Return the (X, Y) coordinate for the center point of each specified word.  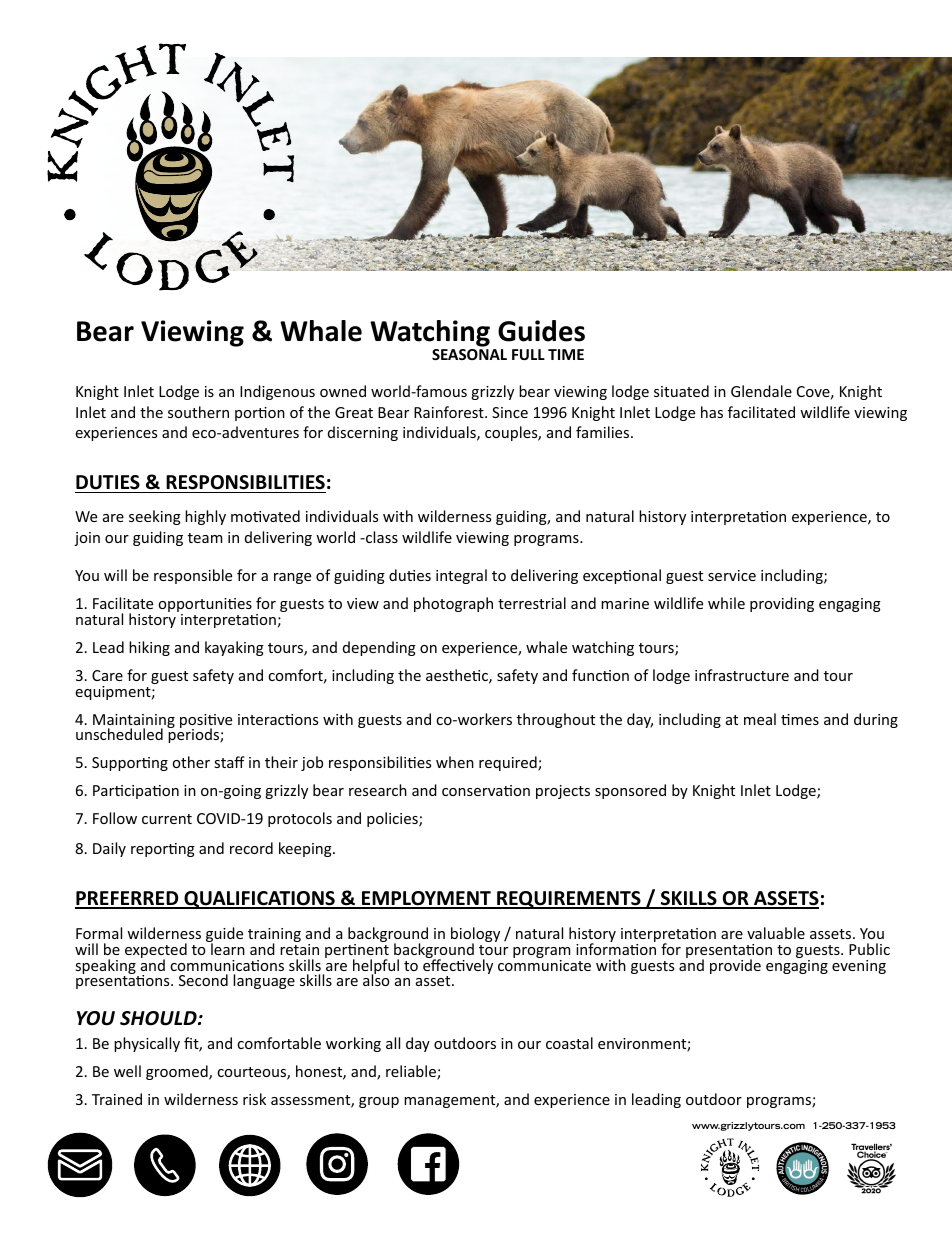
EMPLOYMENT (426, 899)
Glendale (761, 391)
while (726, 603)
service (732, 575)
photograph (453, 604)
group (379, 1102)
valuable (776, 933)
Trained (117, 1099)
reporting (163, 850)
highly (205, 517)
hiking (149, 648)
